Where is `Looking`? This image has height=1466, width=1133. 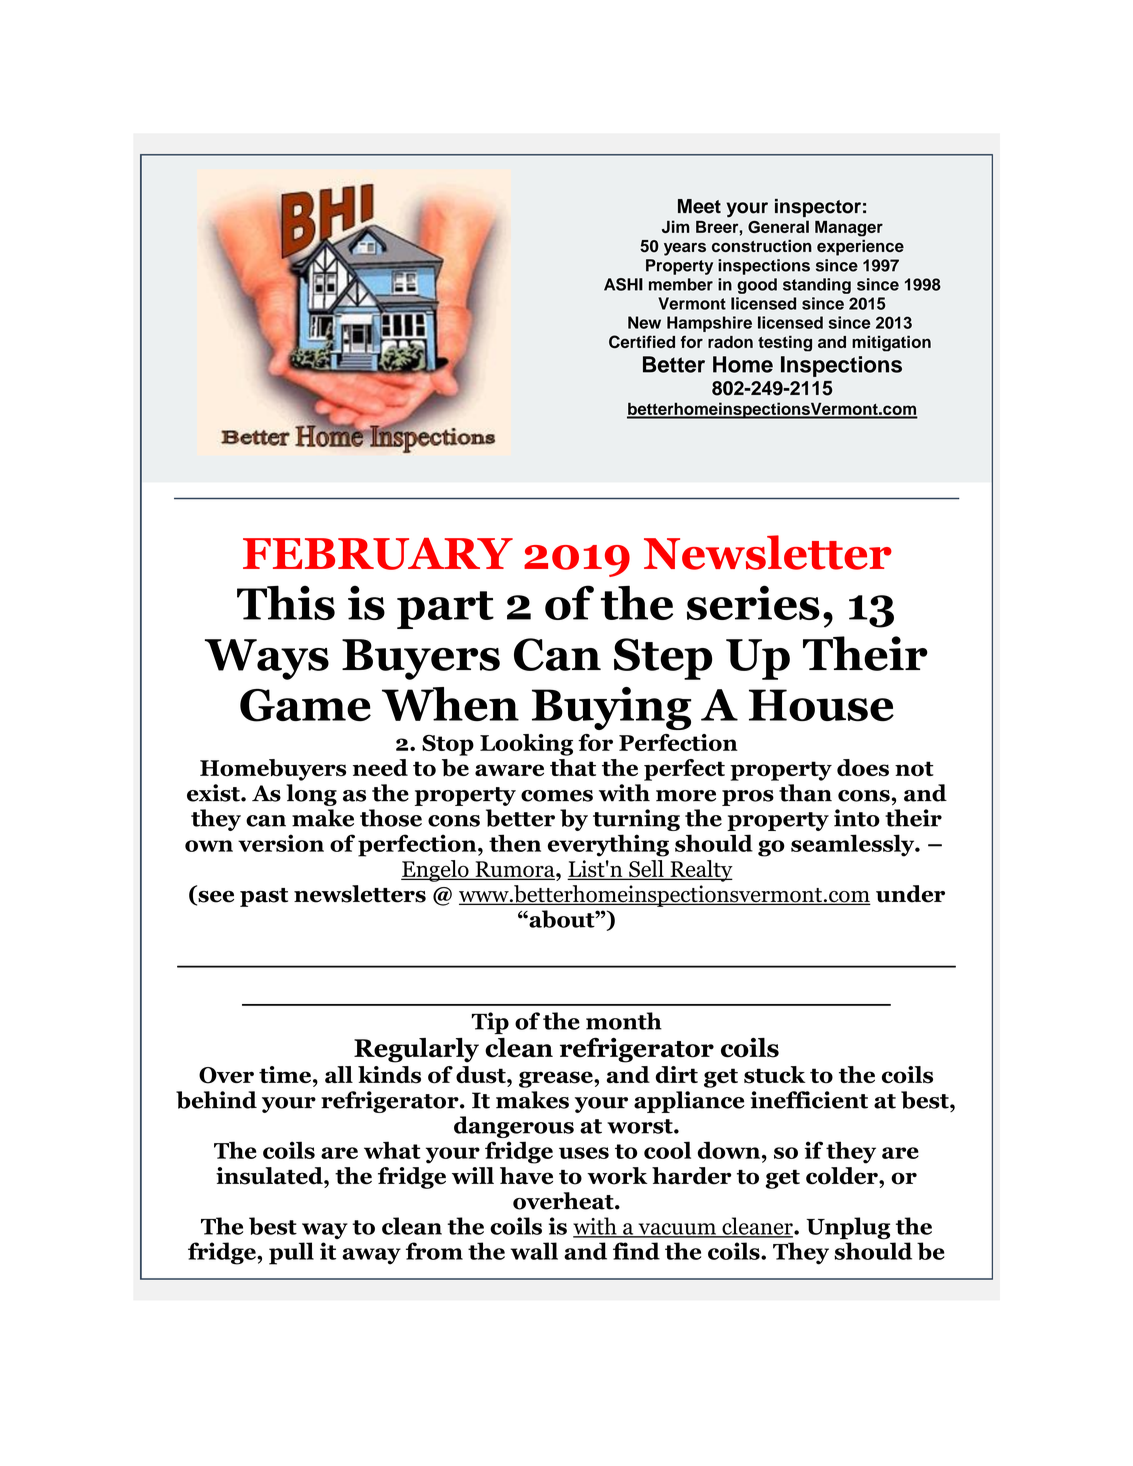
Looking is located at coordinates (526, 745).
